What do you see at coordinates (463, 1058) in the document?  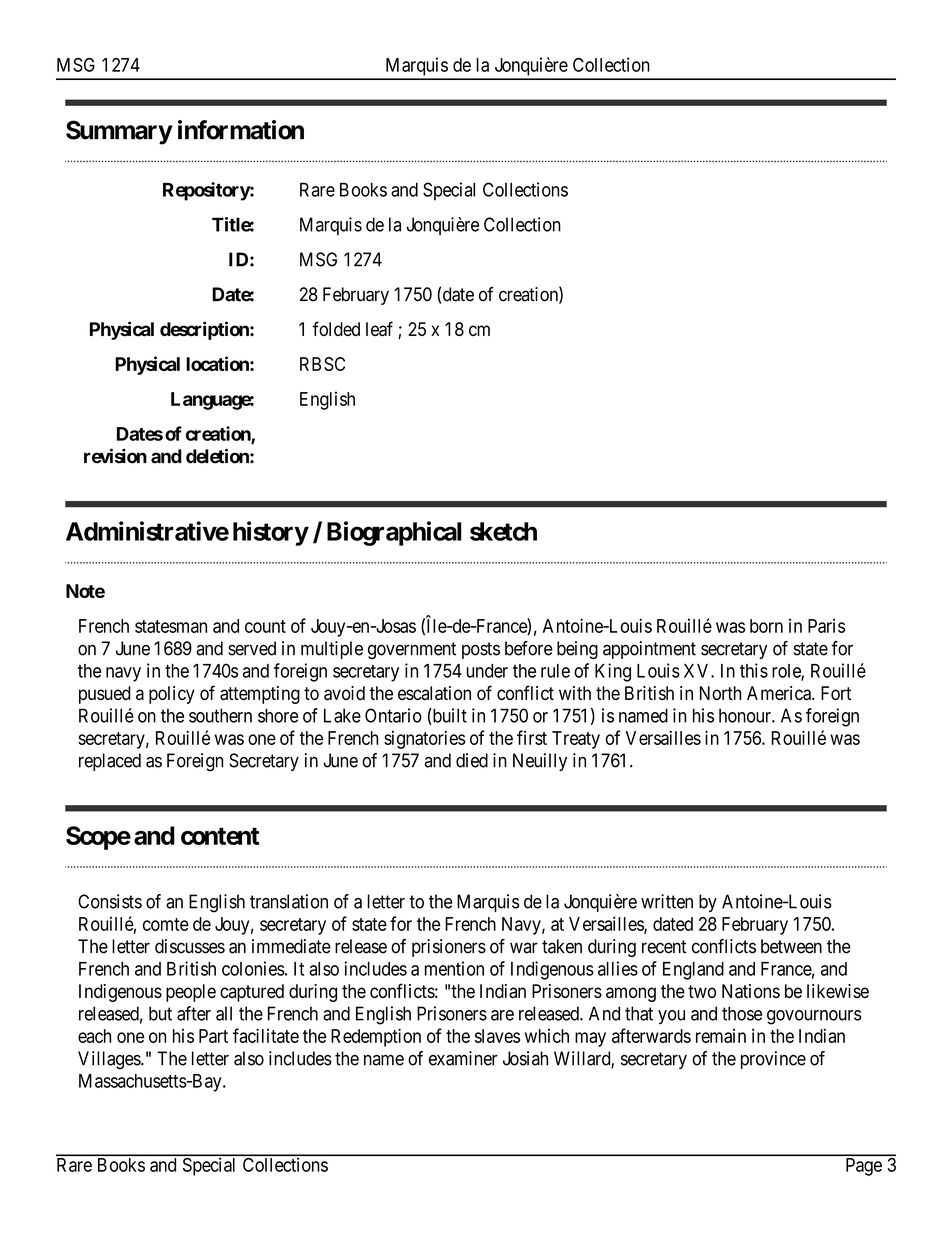 I see `examiner` at bounding box center [463, 1058].
